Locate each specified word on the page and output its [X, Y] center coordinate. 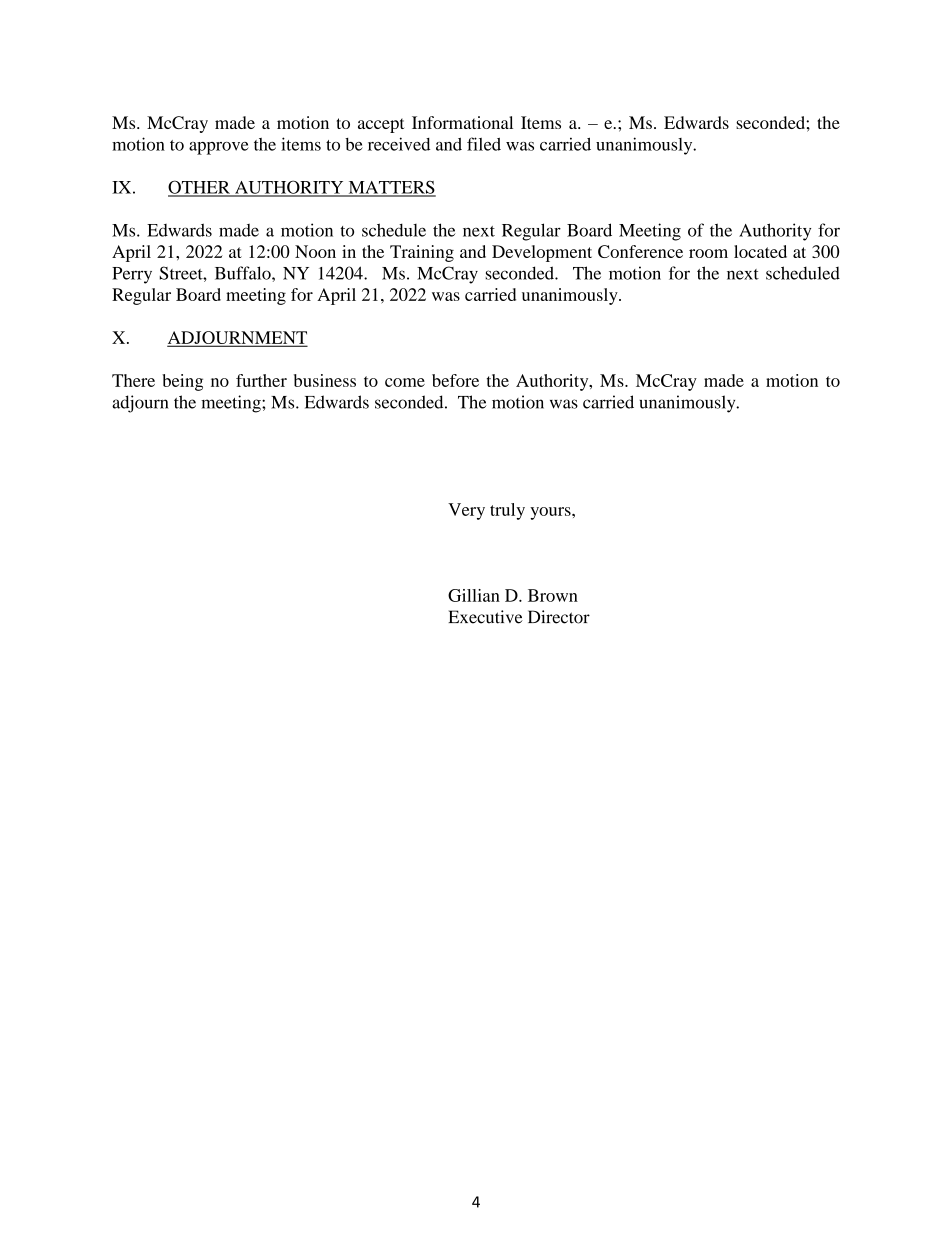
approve [219, 148]
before [455, 380]
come [405, 382]
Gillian [474, 595]
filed [484, 144]
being [182, 382]
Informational [462, 122]
